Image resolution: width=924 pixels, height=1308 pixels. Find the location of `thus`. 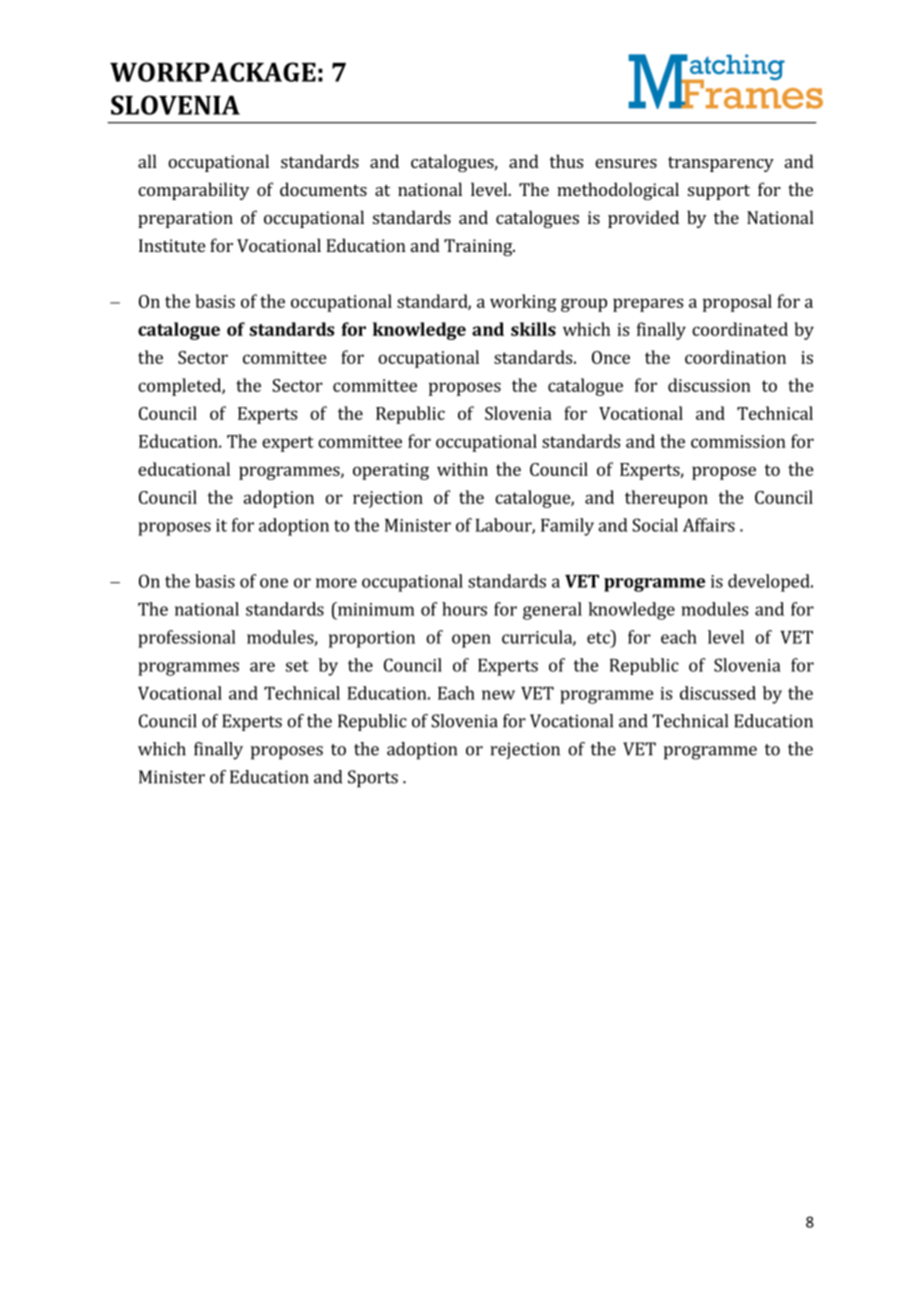

thus is located at coordinates (566, 161).
